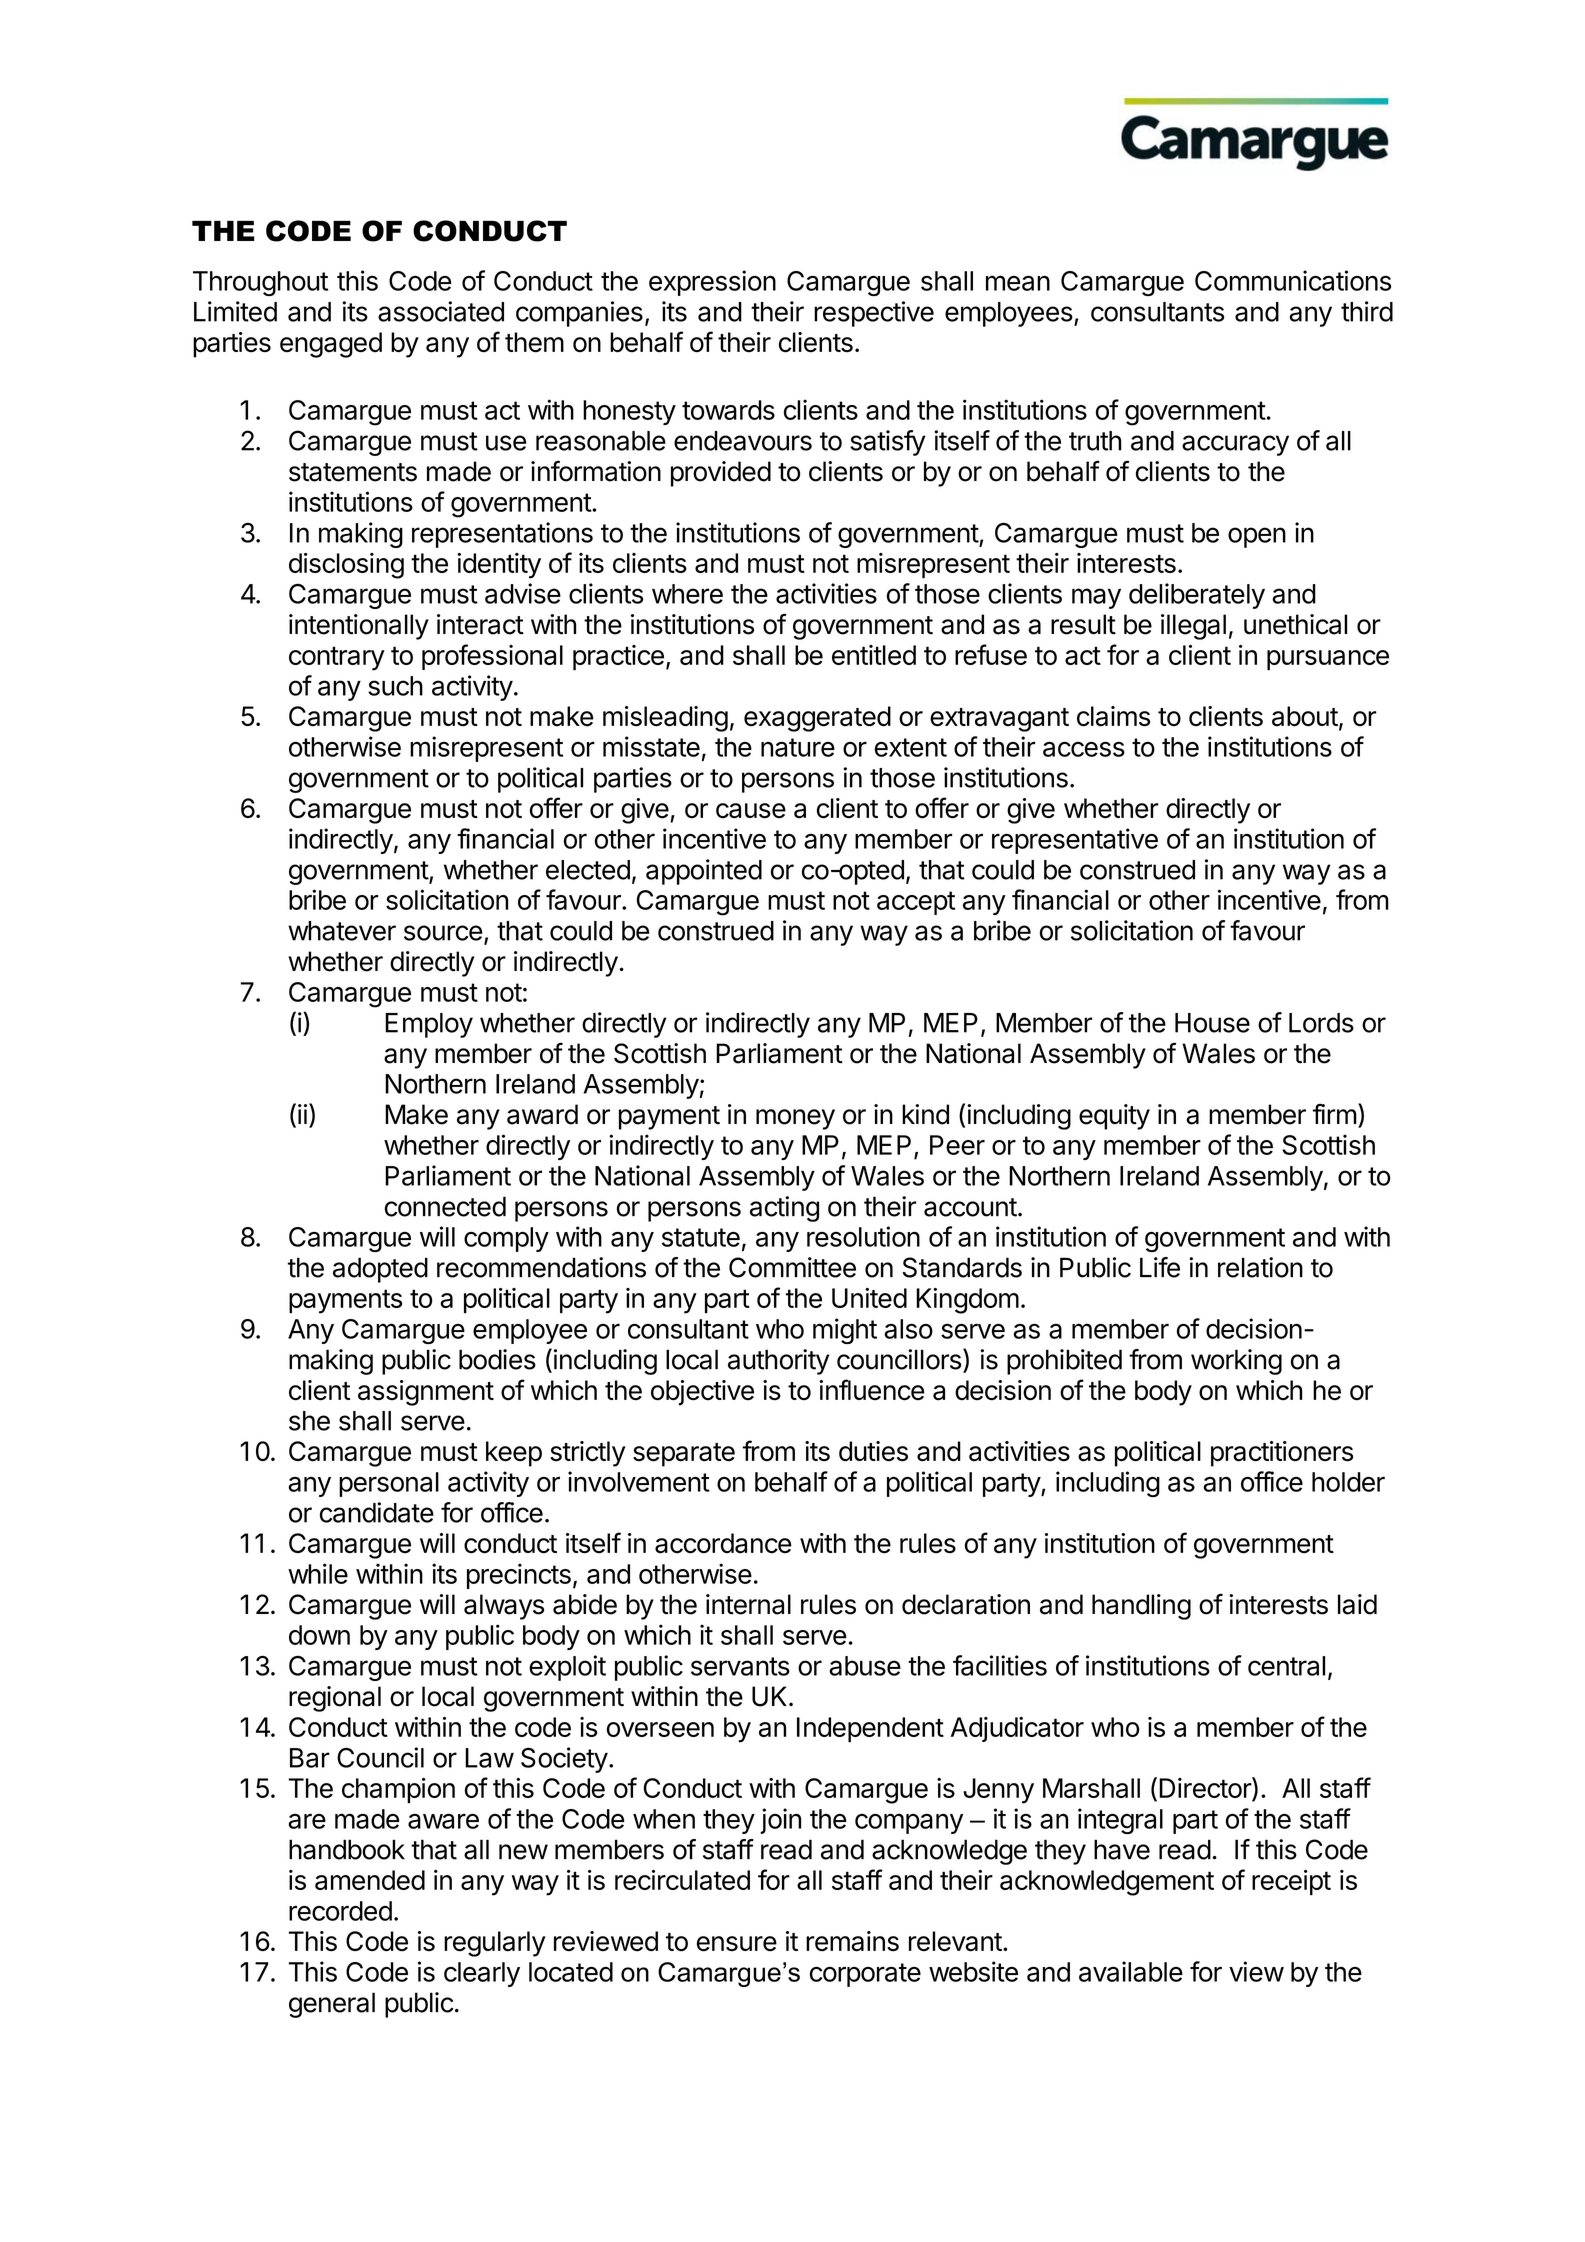  Describe the element at coordinates (1293, 280) in the screenshot. I see `Communications` at that location.
